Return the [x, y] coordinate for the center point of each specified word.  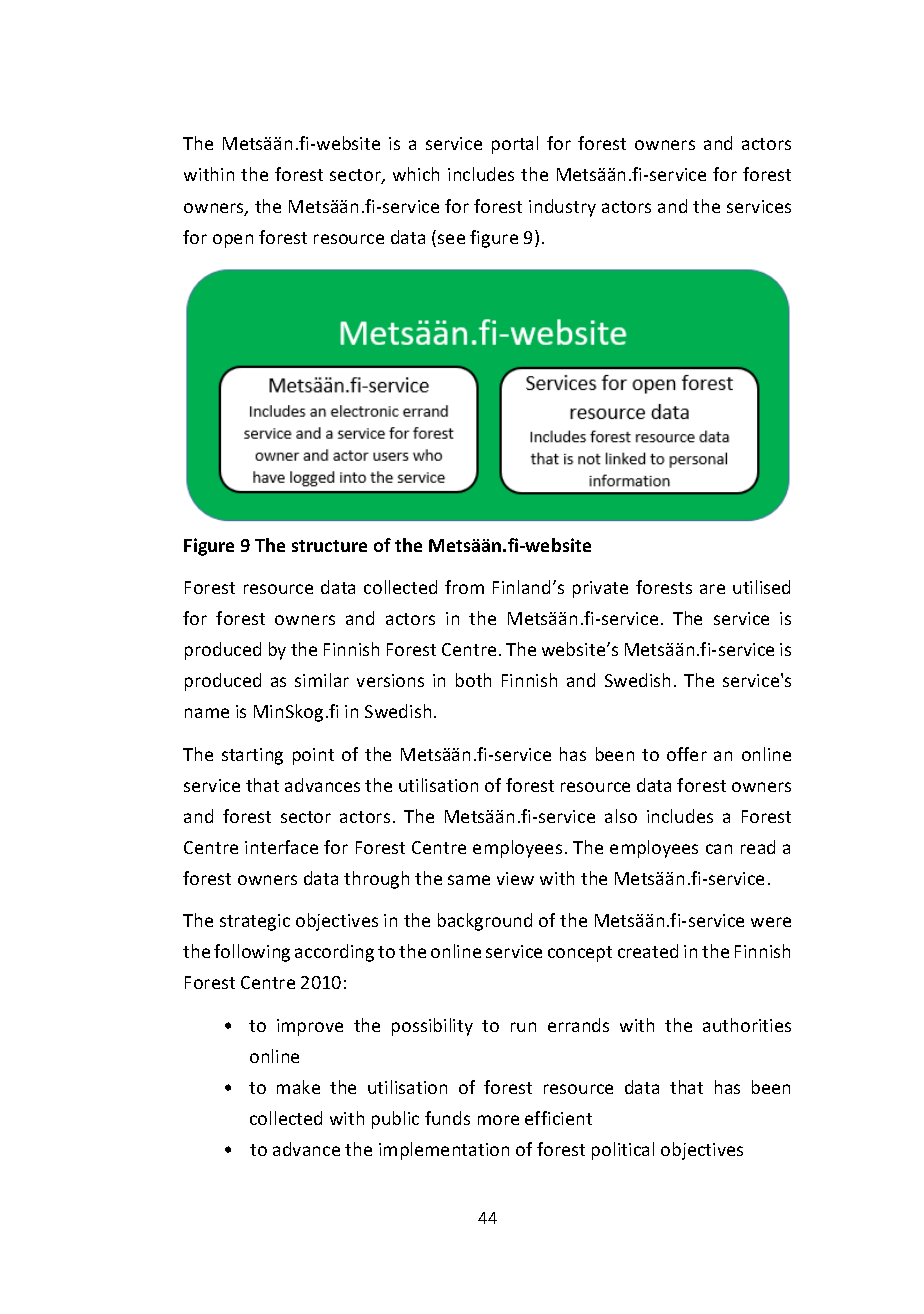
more [498, 1120]
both [473, 680]
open [233, 241]
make [298, 1087]
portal [515, 145]
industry [562, 208]
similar [322, 680]
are [712, 589]
